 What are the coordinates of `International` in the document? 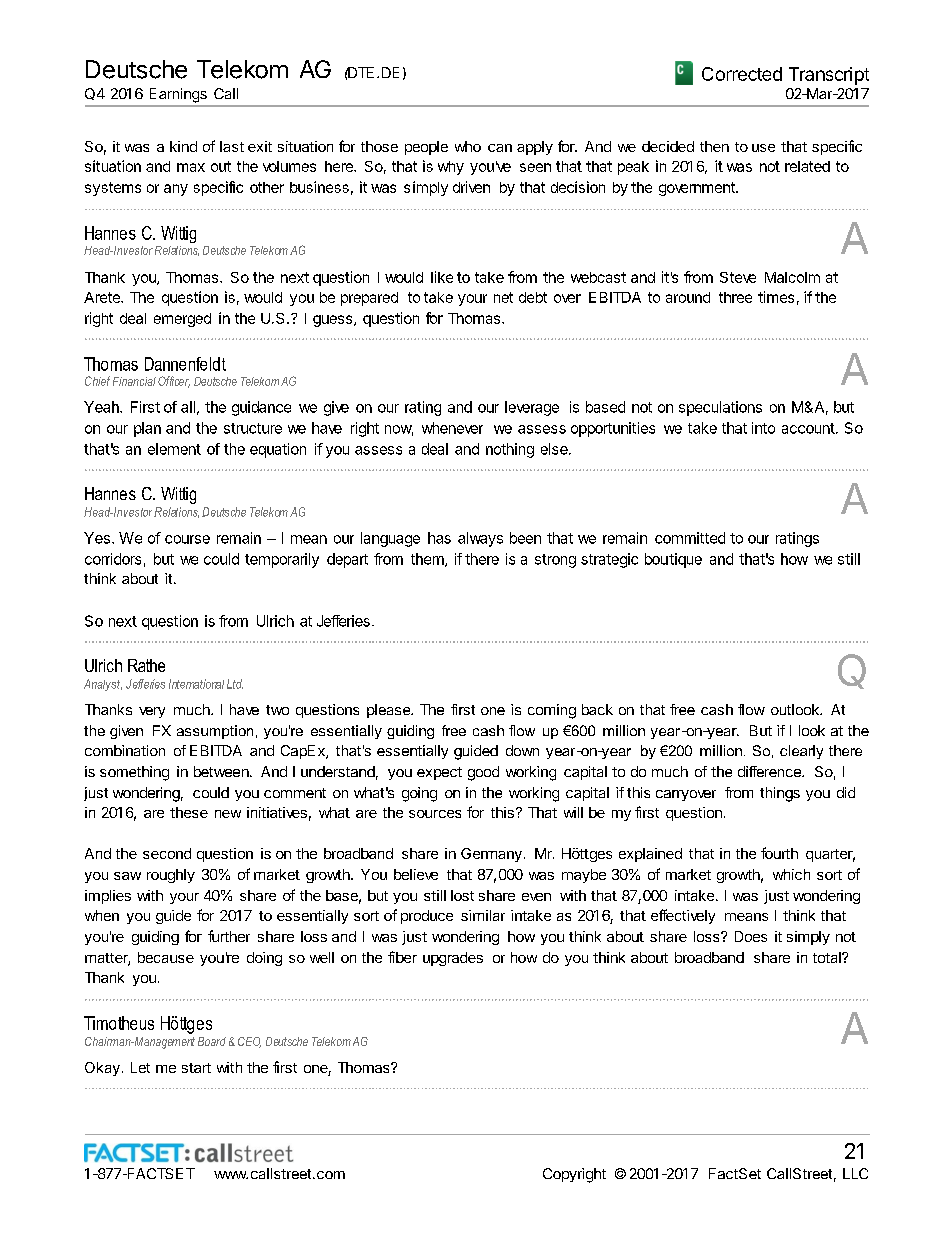 It's located at (196, 684).
